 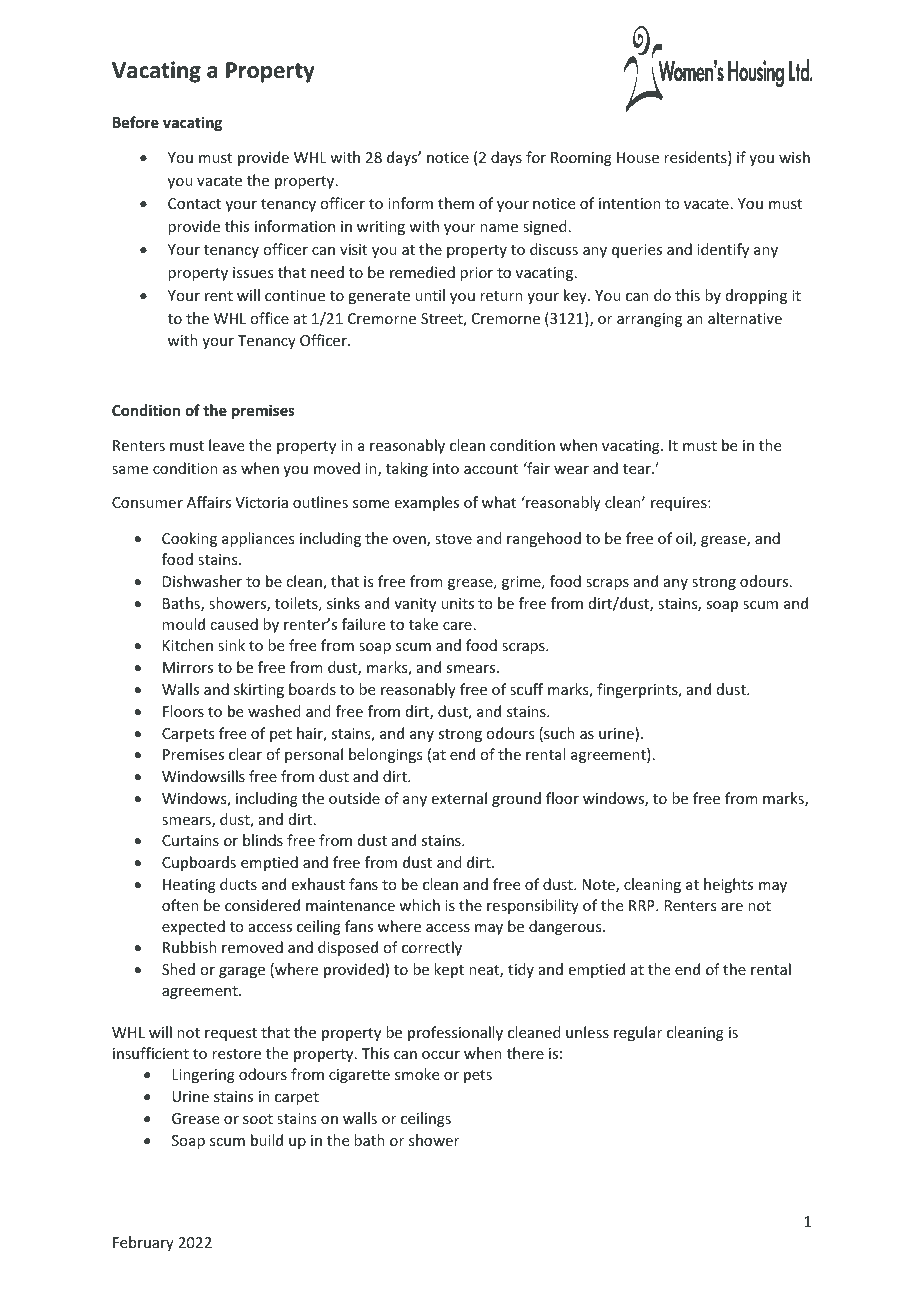 What do you see at coordinates (638, 157) in the page?
I see `House` at bounding box center [638, 157].
